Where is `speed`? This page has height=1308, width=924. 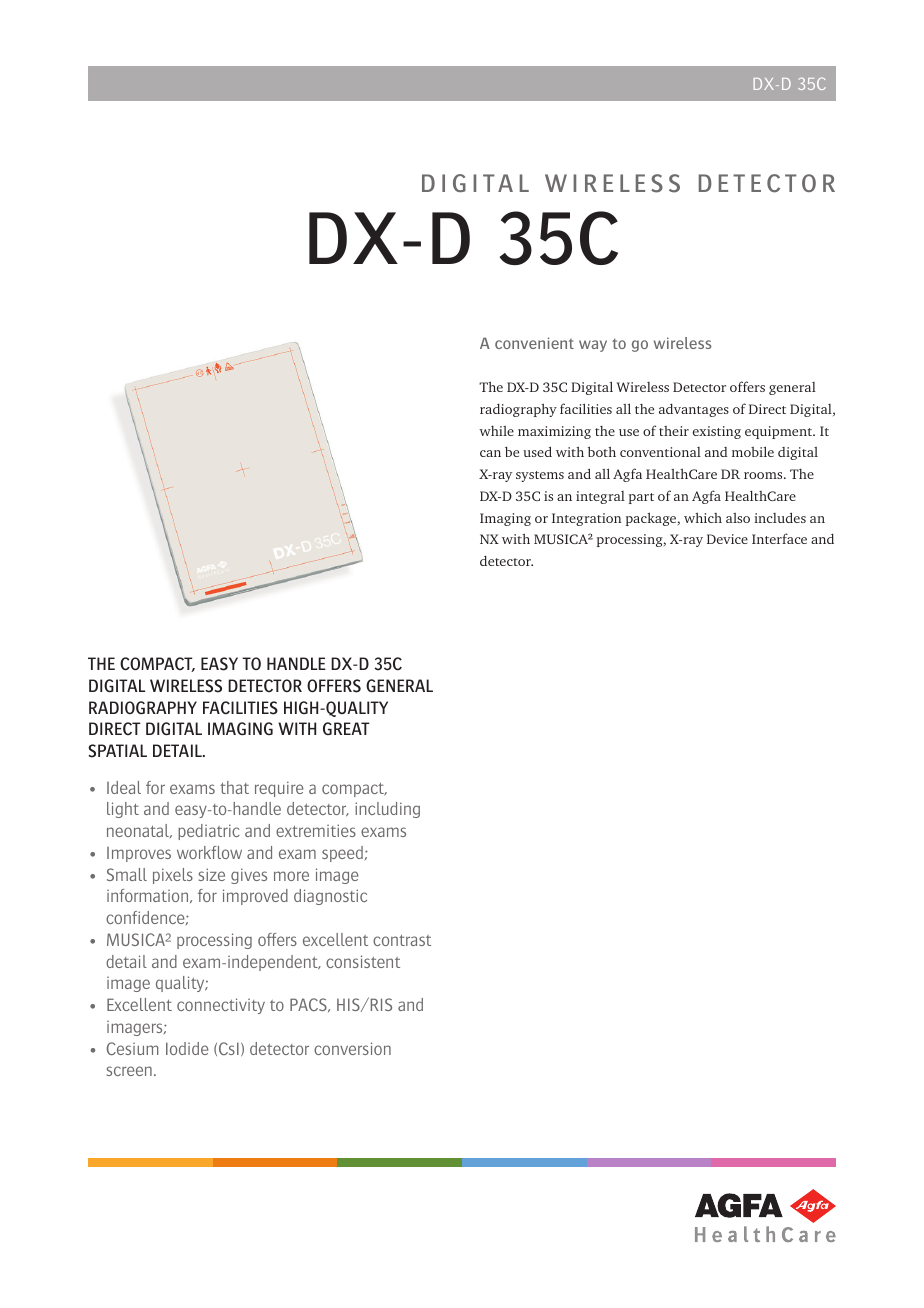 speed is located at coordinates (342, 854).
